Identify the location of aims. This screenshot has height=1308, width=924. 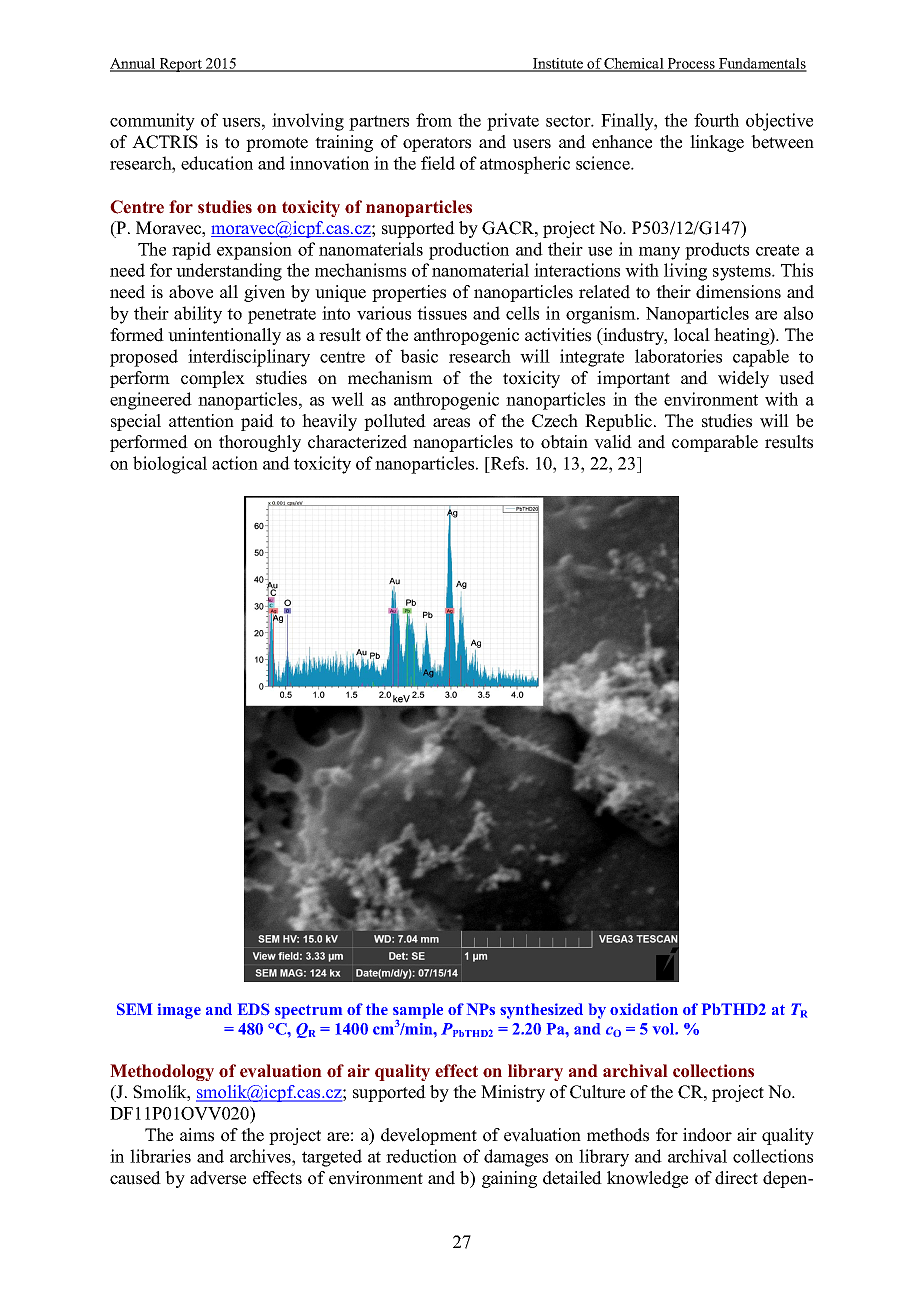
(197, 1135).
